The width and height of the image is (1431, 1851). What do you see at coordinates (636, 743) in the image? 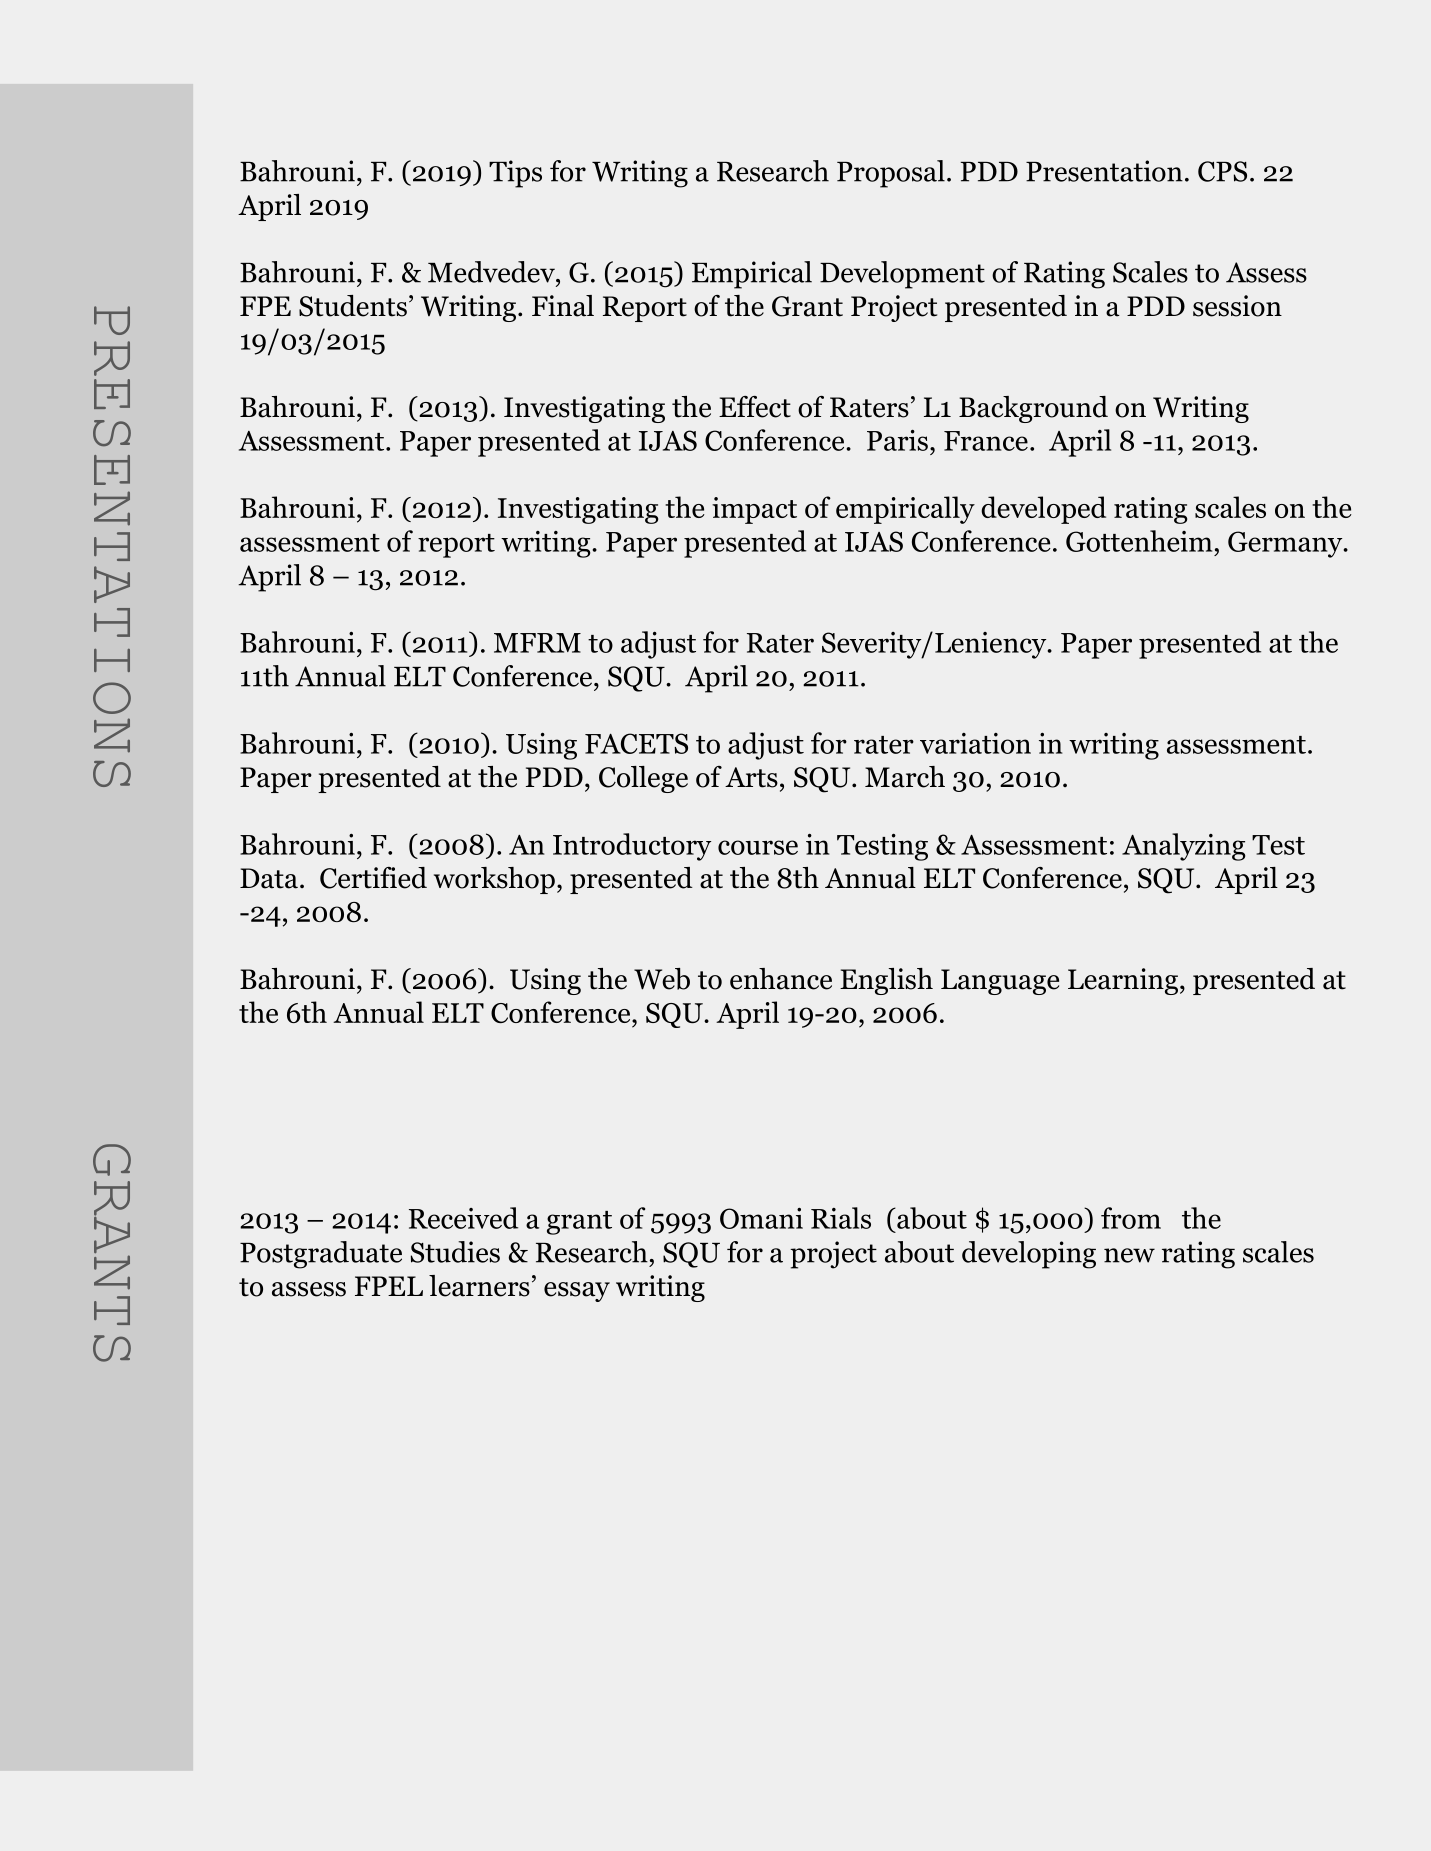
I see `FACETS` at bounding box center [636, 743].
